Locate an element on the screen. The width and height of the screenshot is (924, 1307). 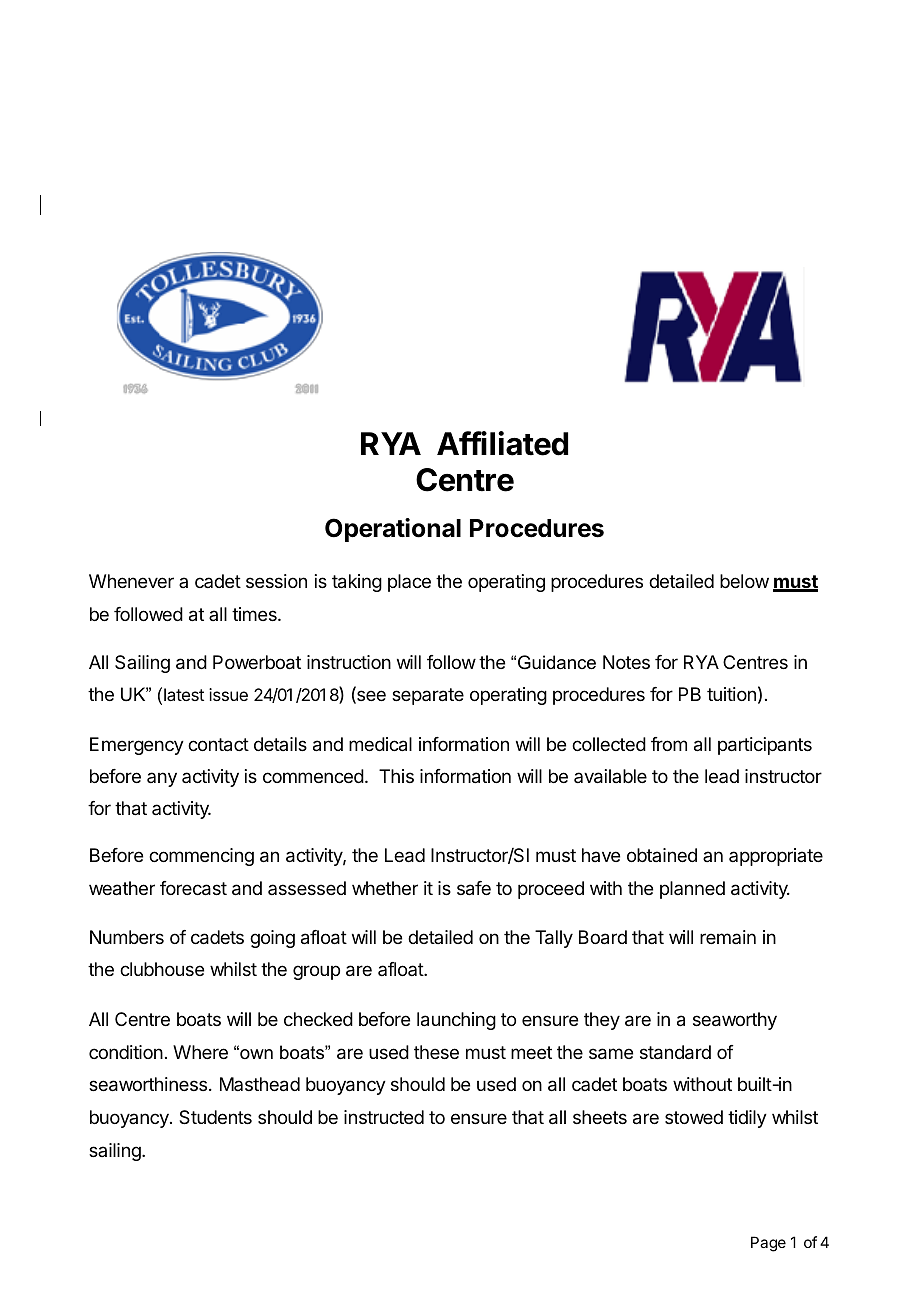
standard is located at coordinates (675, 1052).
